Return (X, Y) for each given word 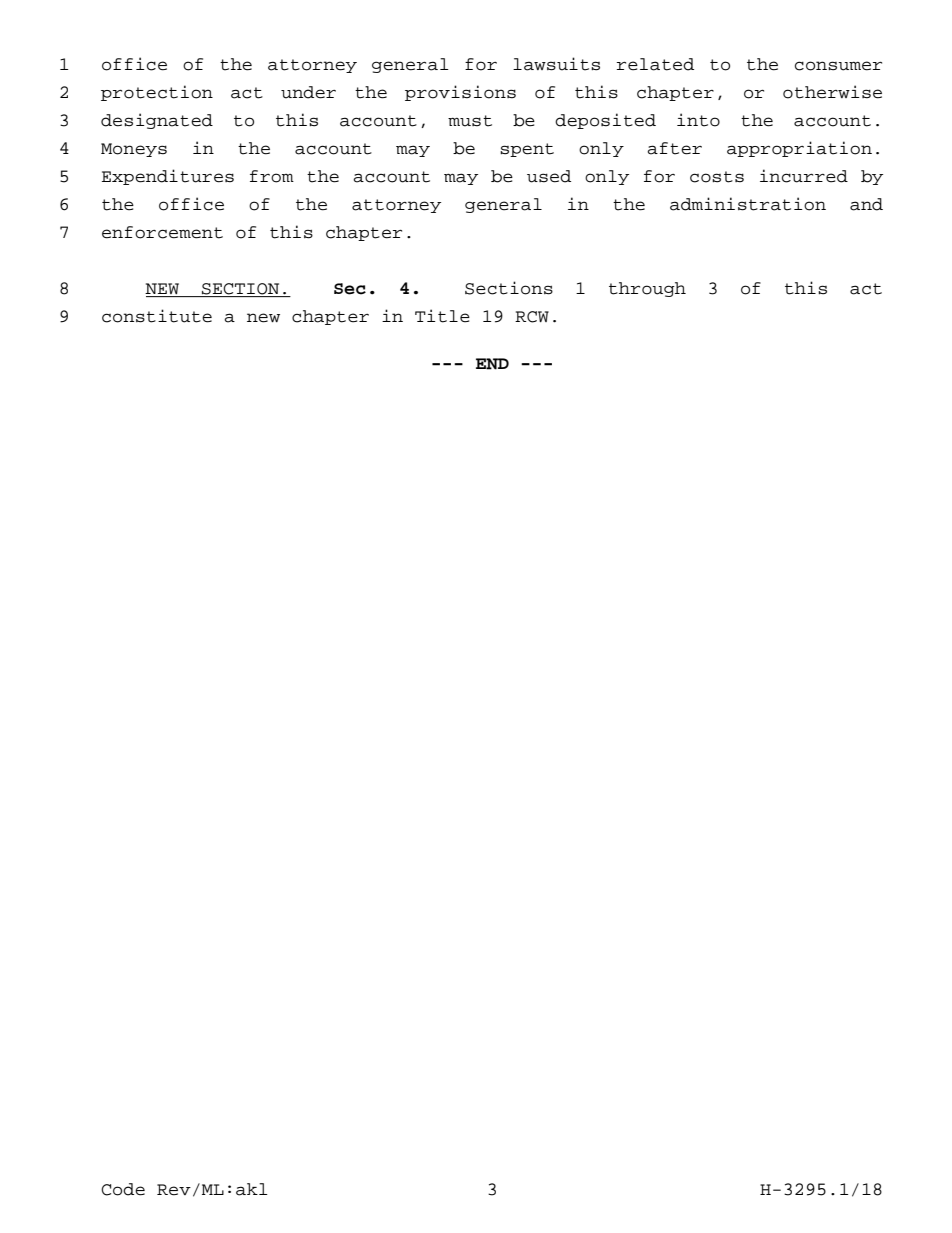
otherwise (832, 92)
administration (748, 204)
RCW (532, 317)
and (866, 204)
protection (157, 93)
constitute (157, 316)
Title (442, 316)
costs (717, 177)
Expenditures (168, 177)
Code (123, 1189)
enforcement (162, 232)
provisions (460, 93)
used (549, 176)
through (647, 289)
